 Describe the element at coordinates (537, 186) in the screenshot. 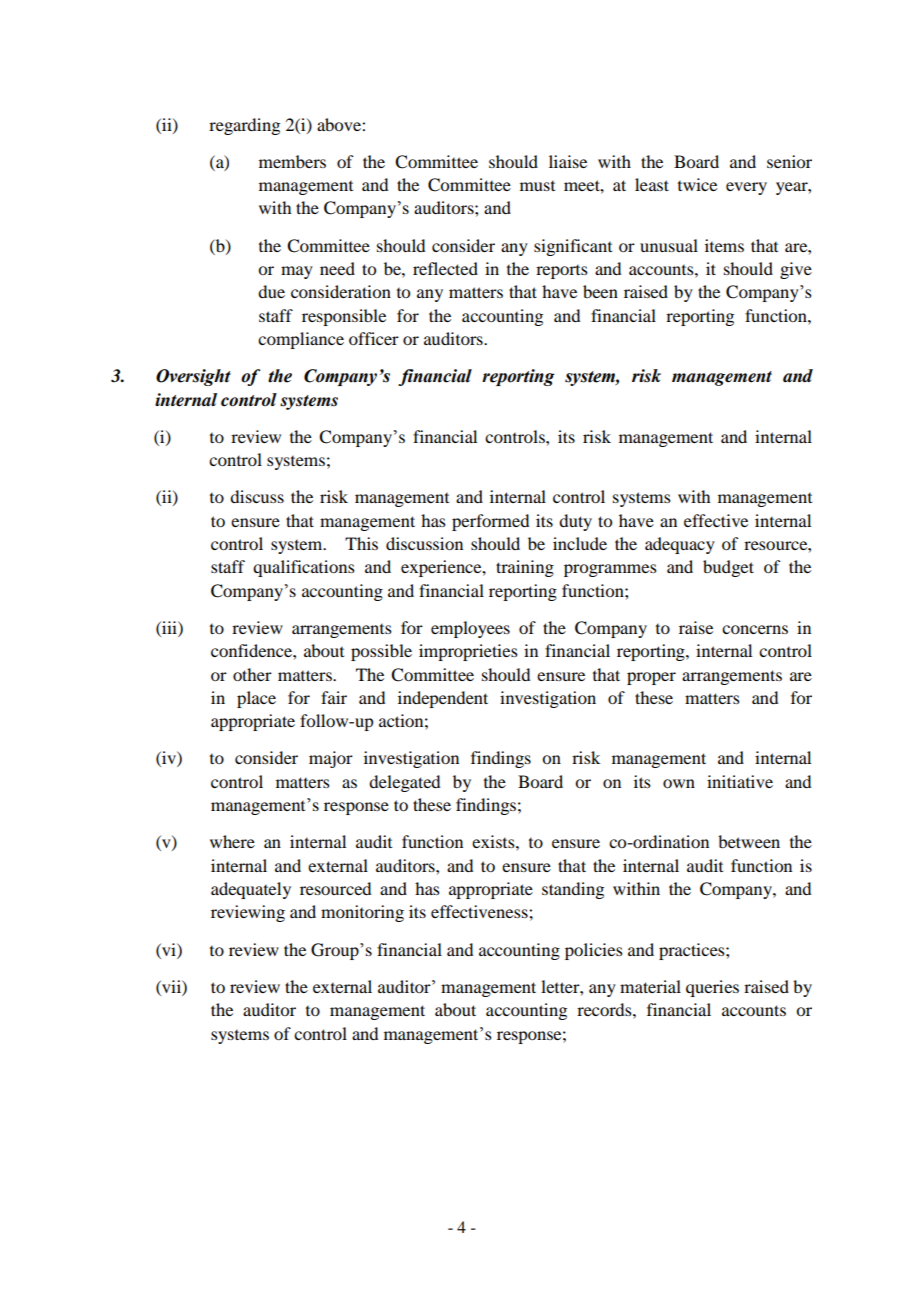

I see `must` at that location.
